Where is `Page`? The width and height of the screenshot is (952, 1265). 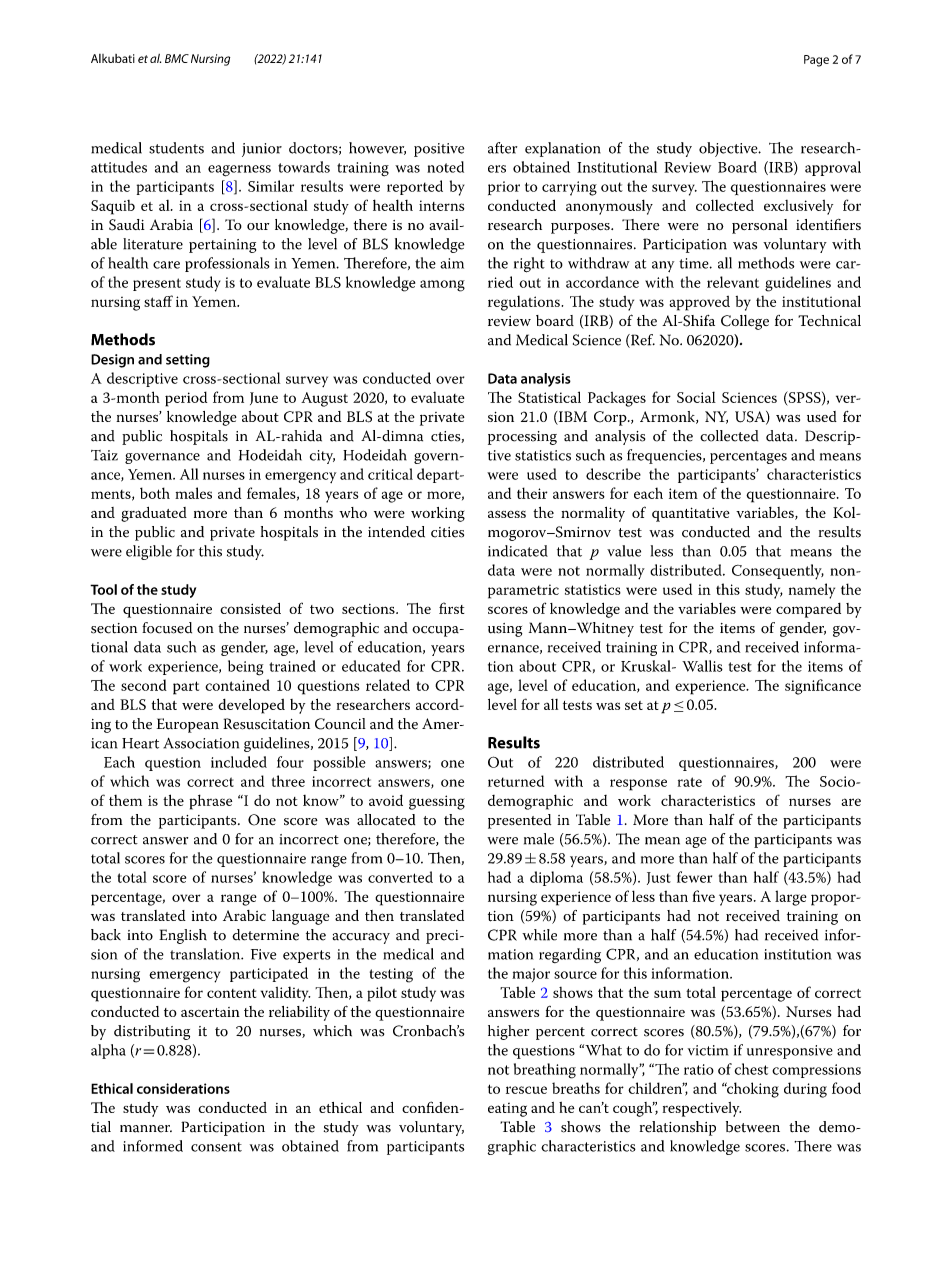 Page is located at coordinates (816, 61).
